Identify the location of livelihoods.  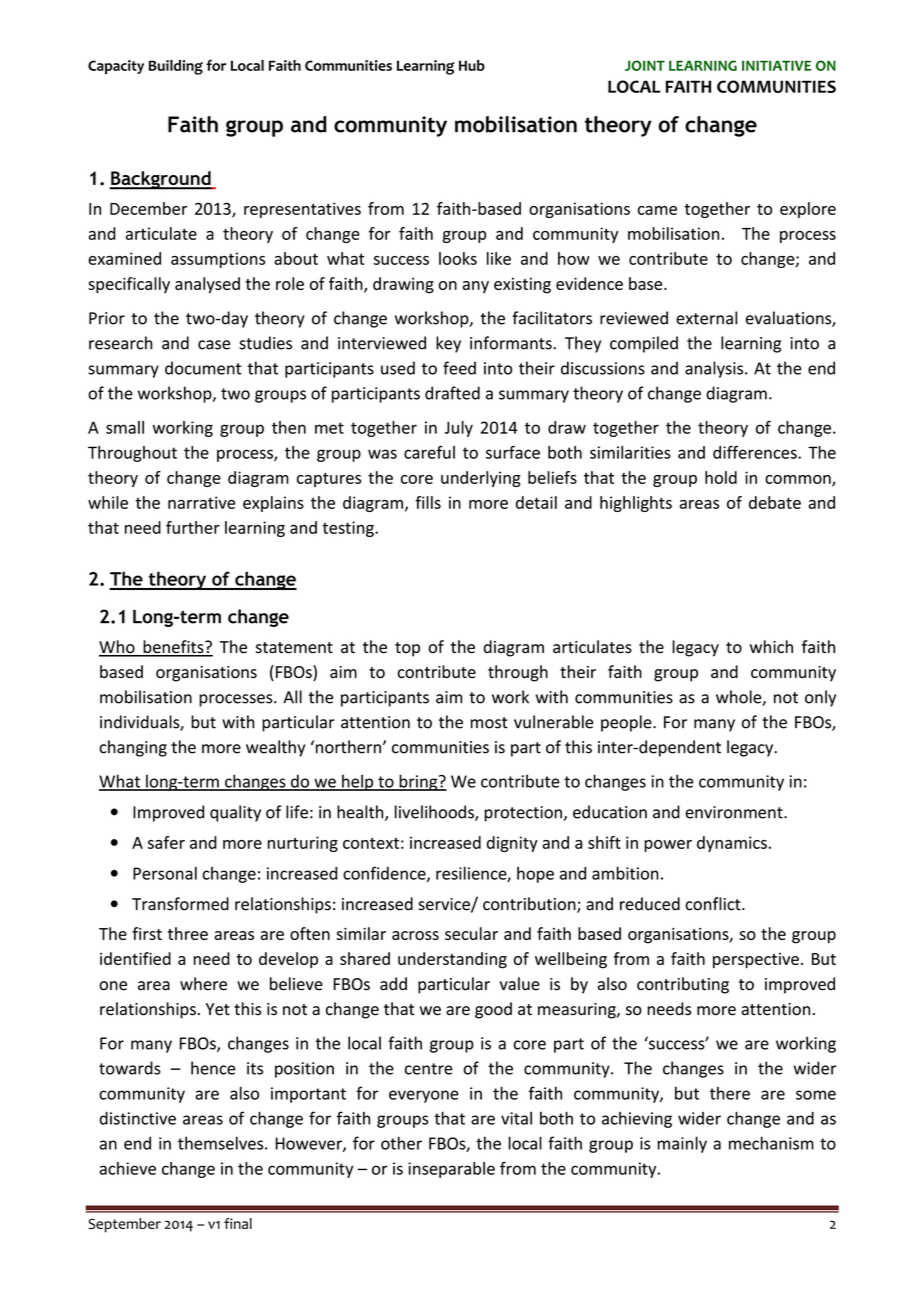
(435, 813).
